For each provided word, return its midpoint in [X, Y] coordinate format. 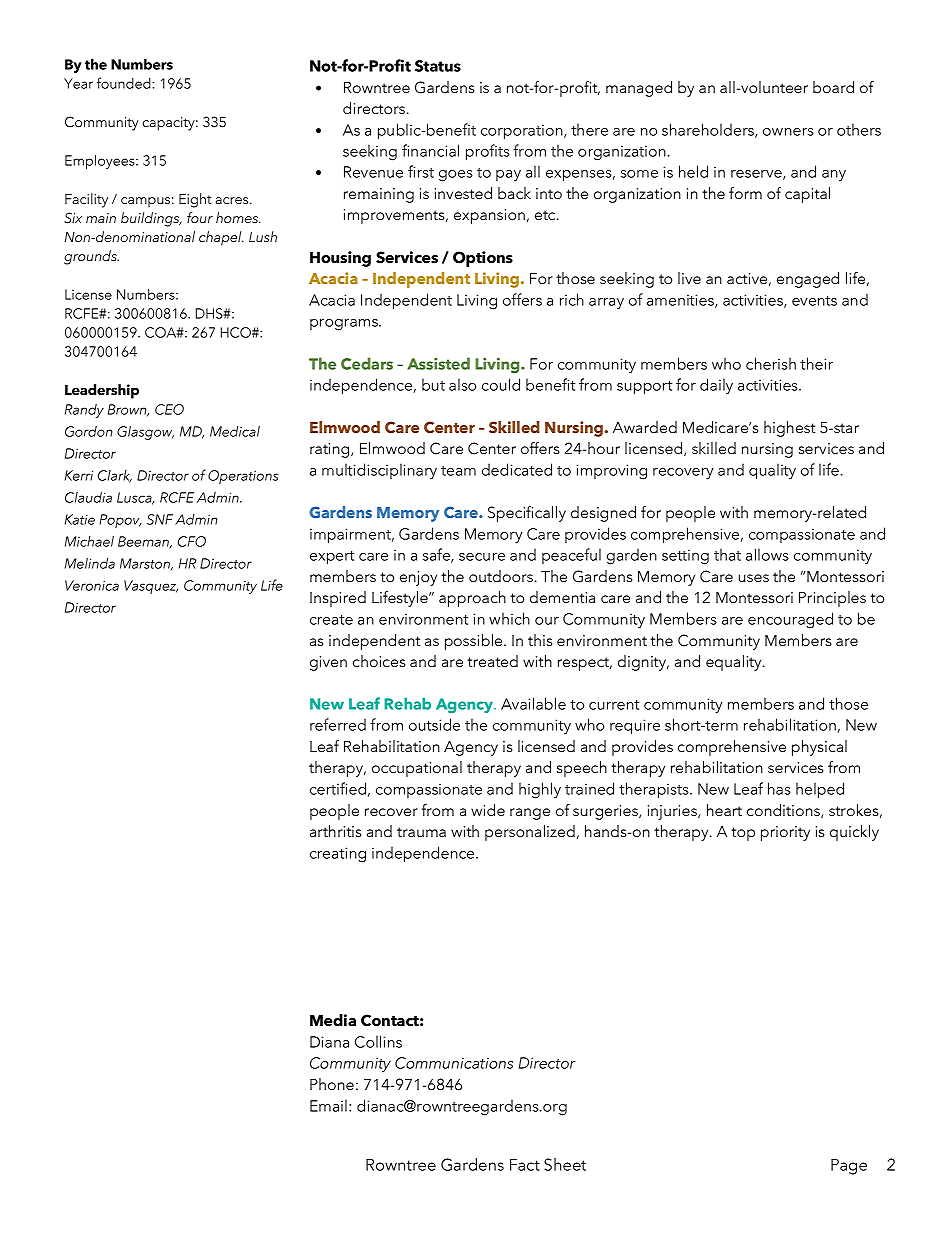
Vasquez [151, 587]
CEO [169, 409]
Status [438, 66]
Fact [525, 1165]
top [743, 834]
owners [788, 132]
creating [338, 855]
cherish [771, 363]
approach [472, 599]
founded [125, 83]
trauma [421, 832]
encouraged [790, 620]
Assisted [438, 363]
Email [328, 1105]
